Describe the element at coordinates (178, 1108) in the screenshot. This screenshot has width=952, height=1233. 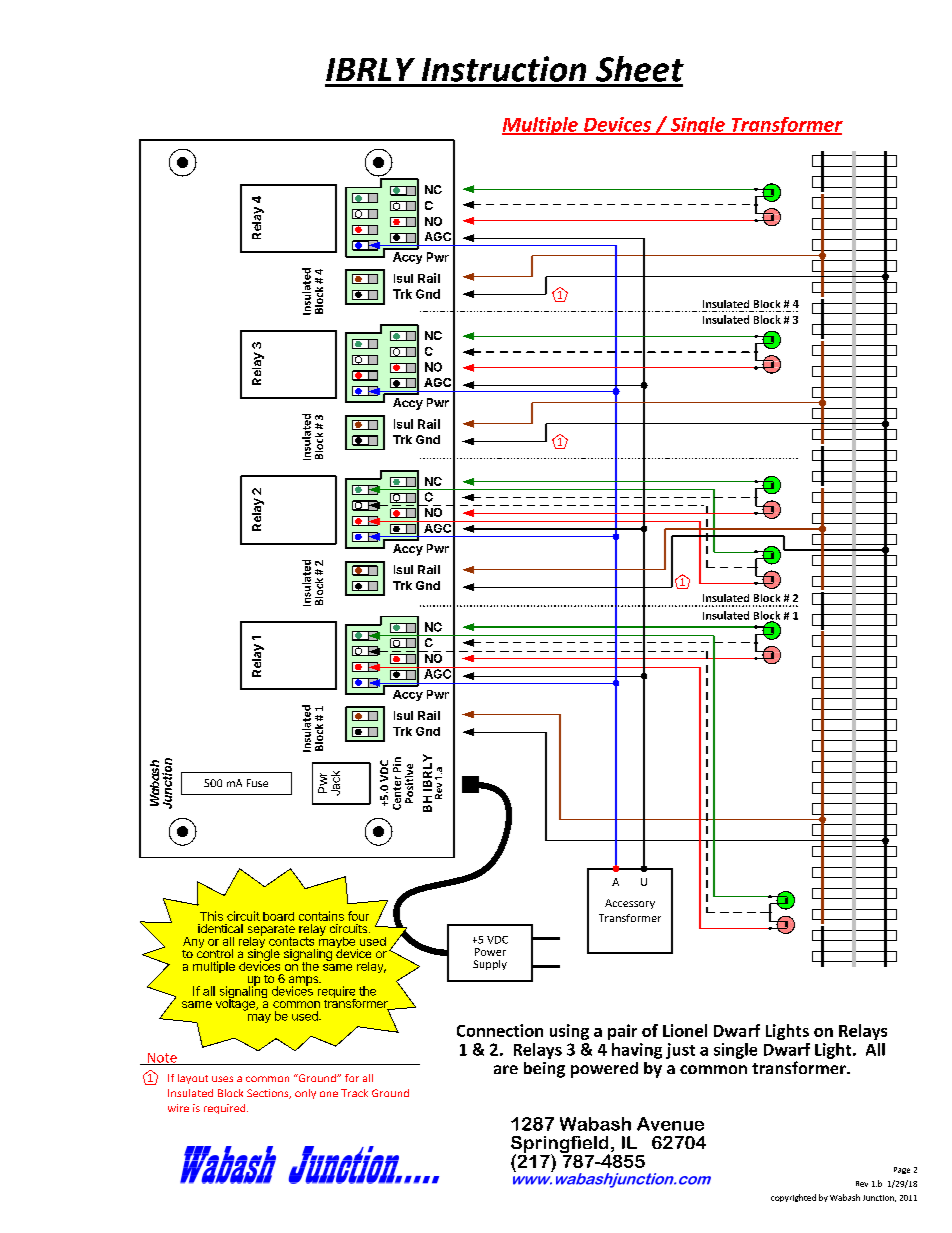
I see `wire` at that location.
